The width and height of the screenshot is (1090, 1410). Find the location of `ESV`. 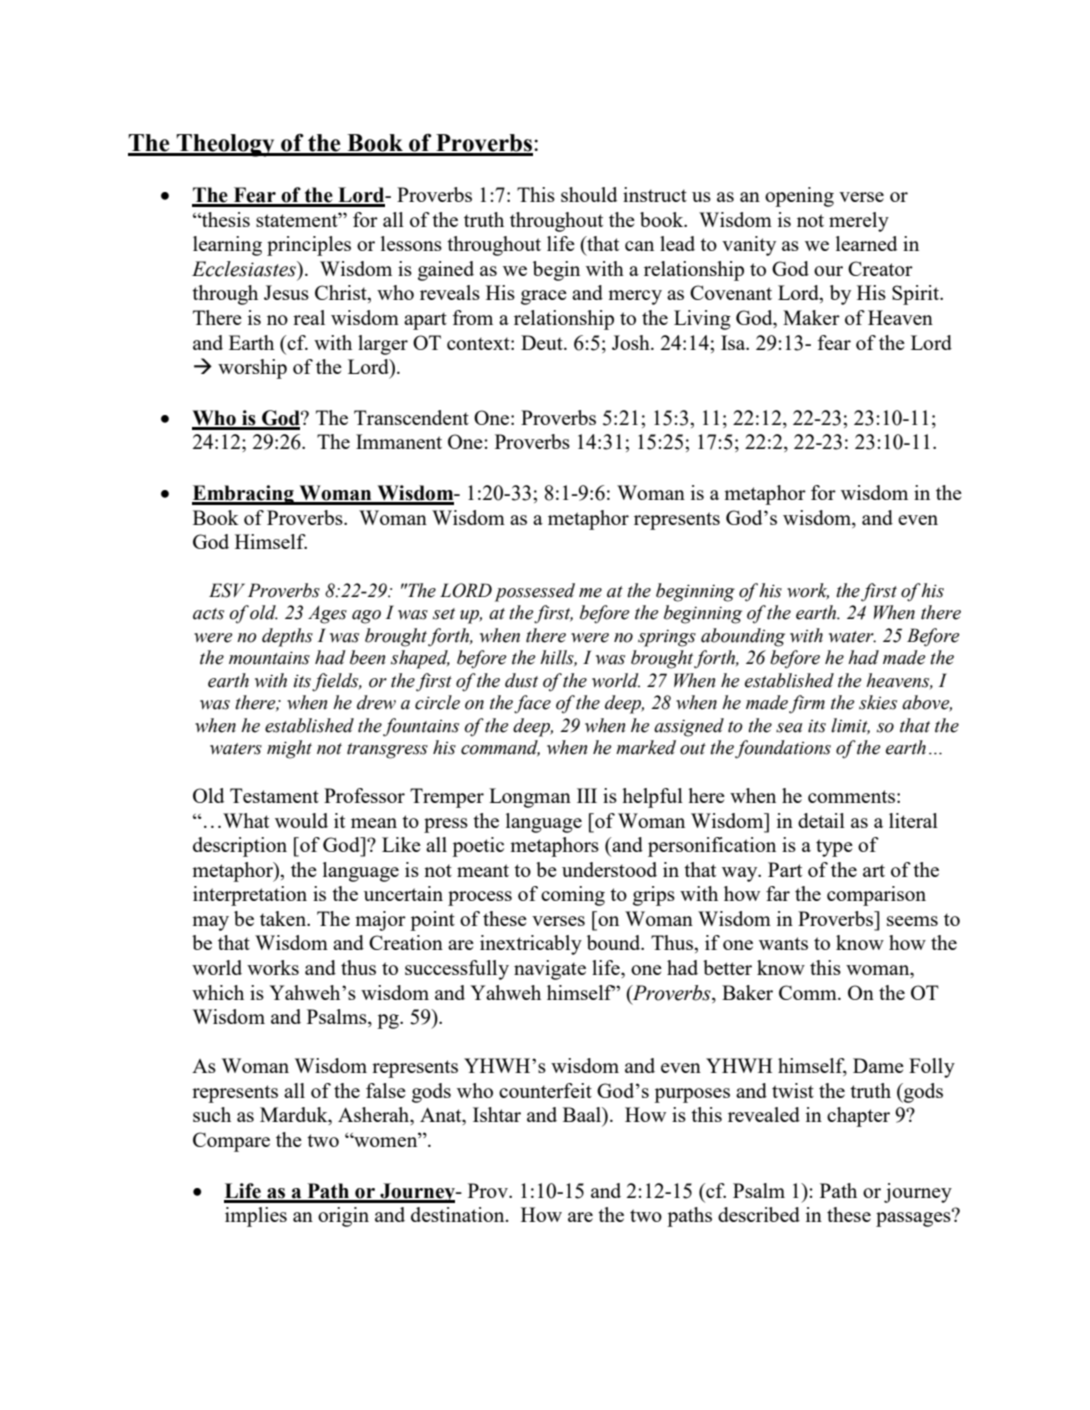

ESV is located at coordinates (227, 590).
